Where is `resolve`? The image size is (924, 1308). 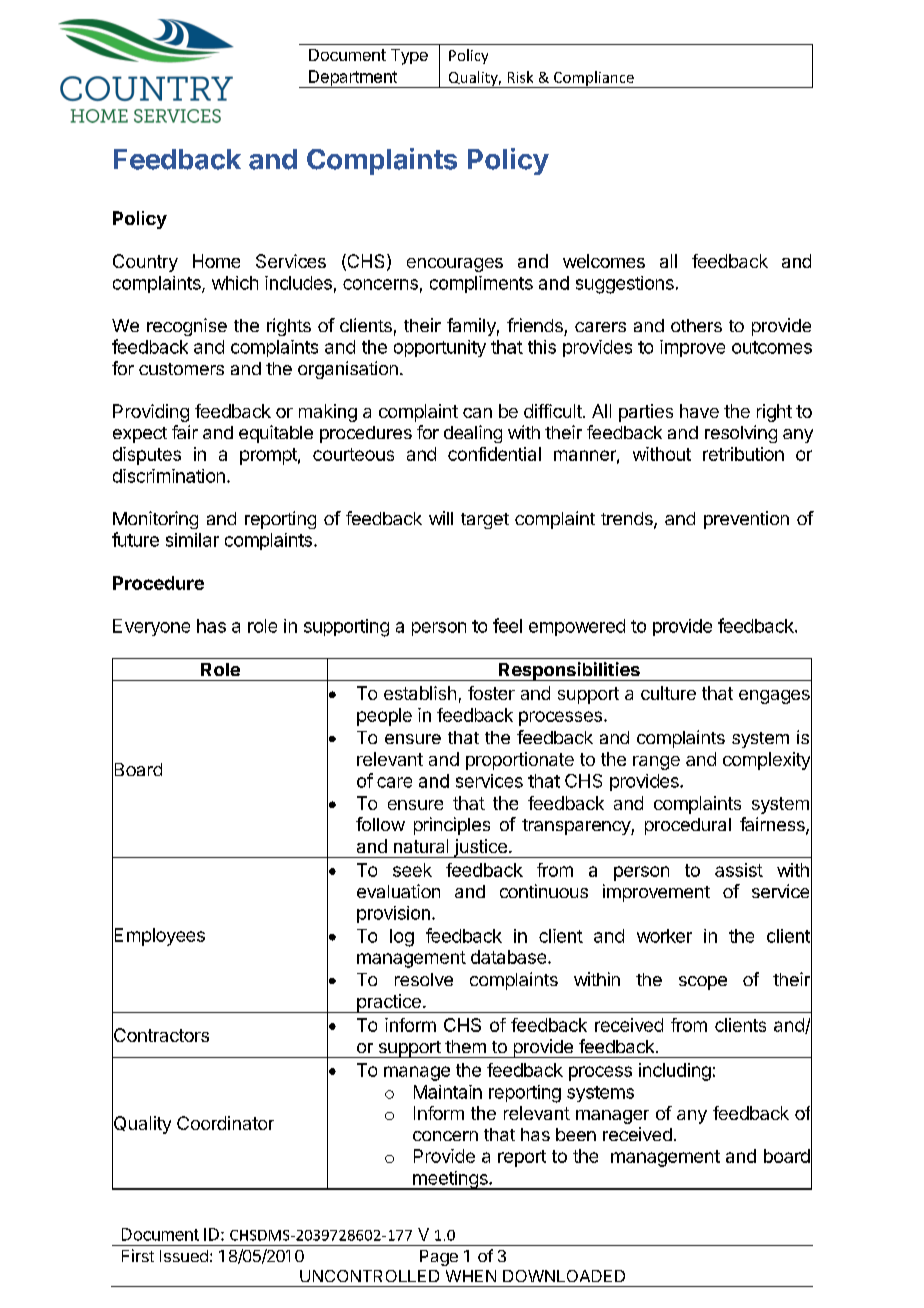 resolve is located at coordinates (424, 979).
